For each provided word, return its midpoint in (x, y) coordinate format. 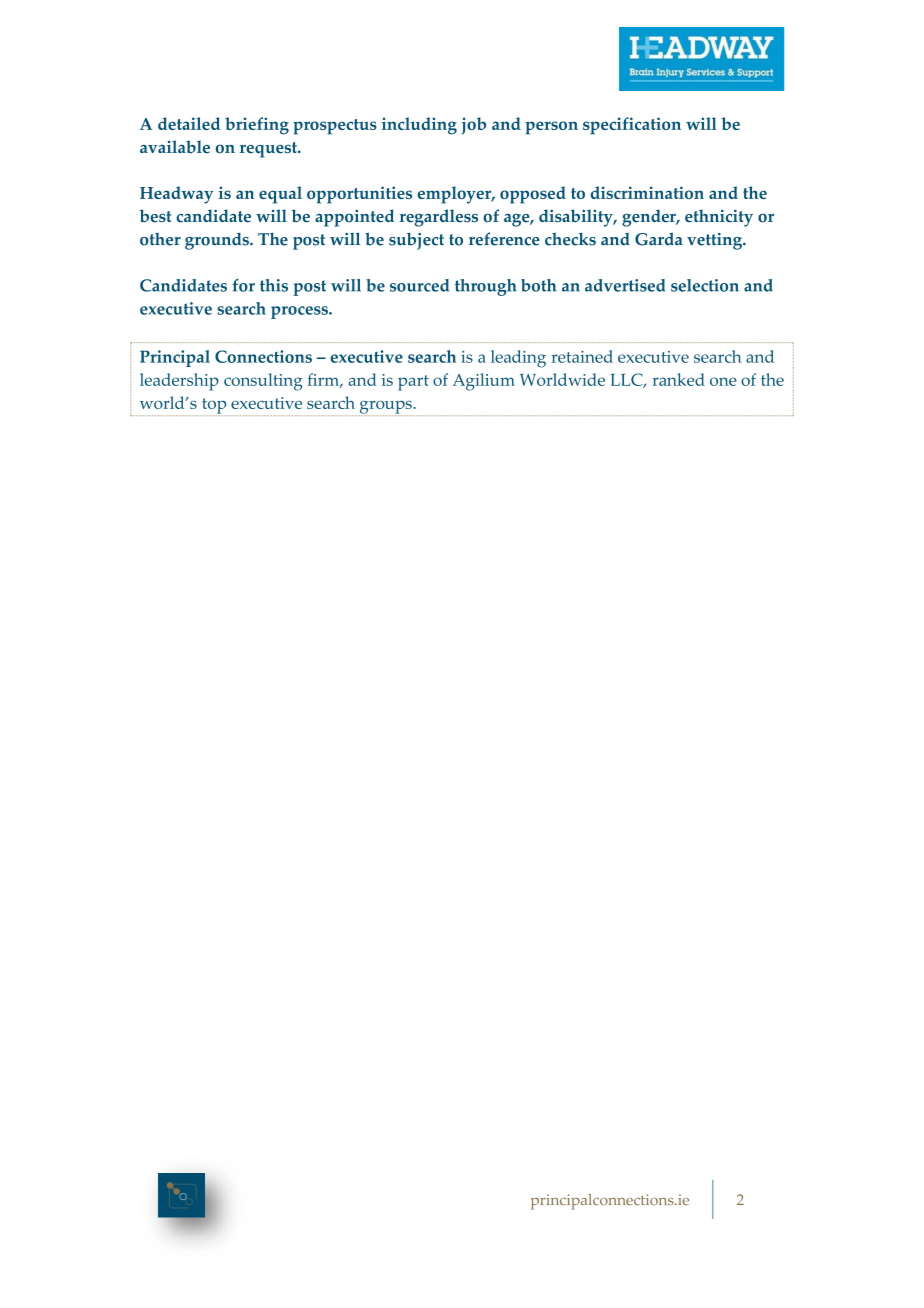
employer (456, 195)
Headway (176, 195)
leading (518, 359)
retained (582, 356)
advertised (625, 285)
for (243, 285)
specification (632, 126)
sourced (419, 285)
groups (386, 408)
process (300, 312)
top (215, 407)
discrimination (647, 192)
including (419, 126)
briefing (257, 126)
